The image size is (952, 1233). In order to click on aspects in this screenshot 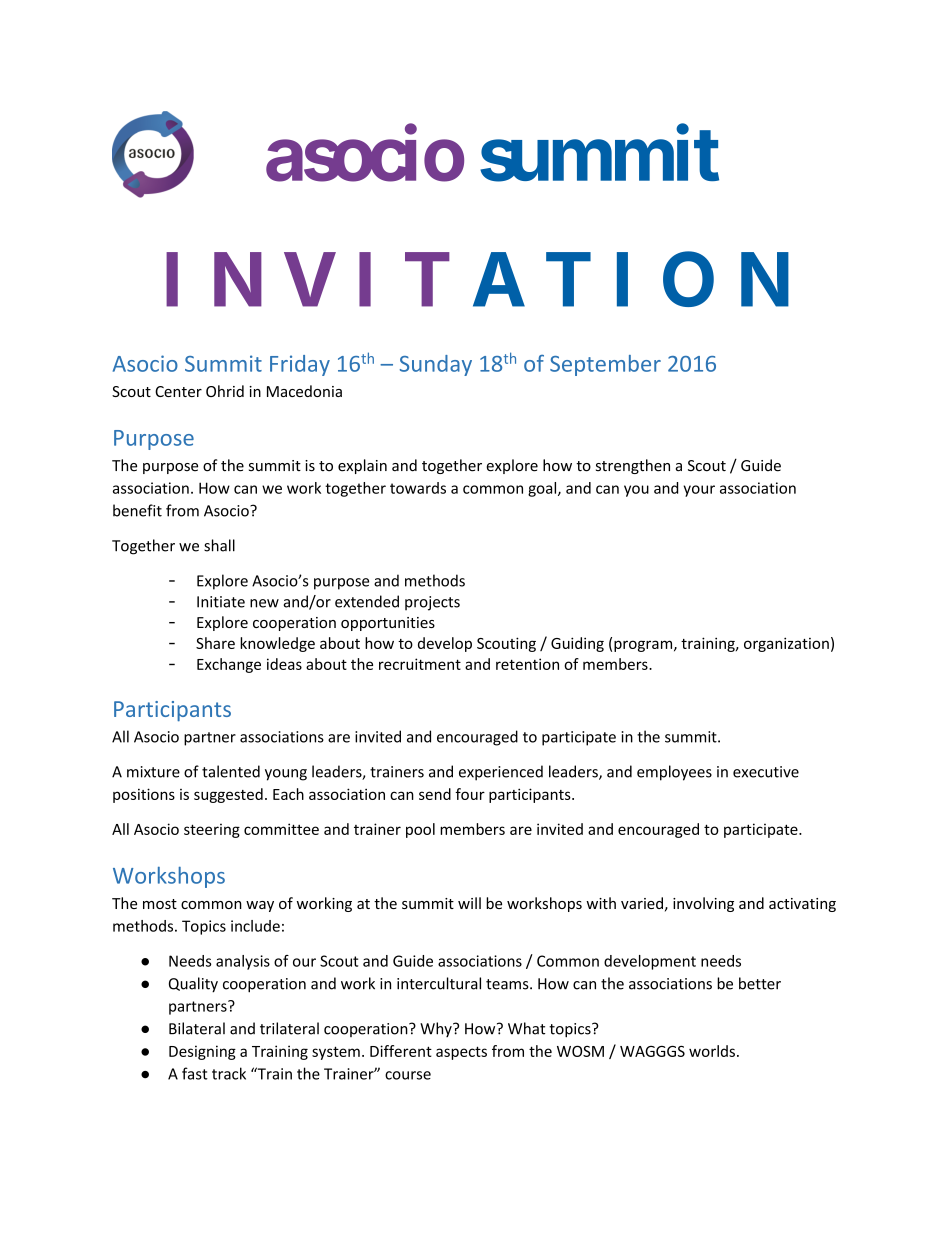, I will do `click(461, 1053)`.
